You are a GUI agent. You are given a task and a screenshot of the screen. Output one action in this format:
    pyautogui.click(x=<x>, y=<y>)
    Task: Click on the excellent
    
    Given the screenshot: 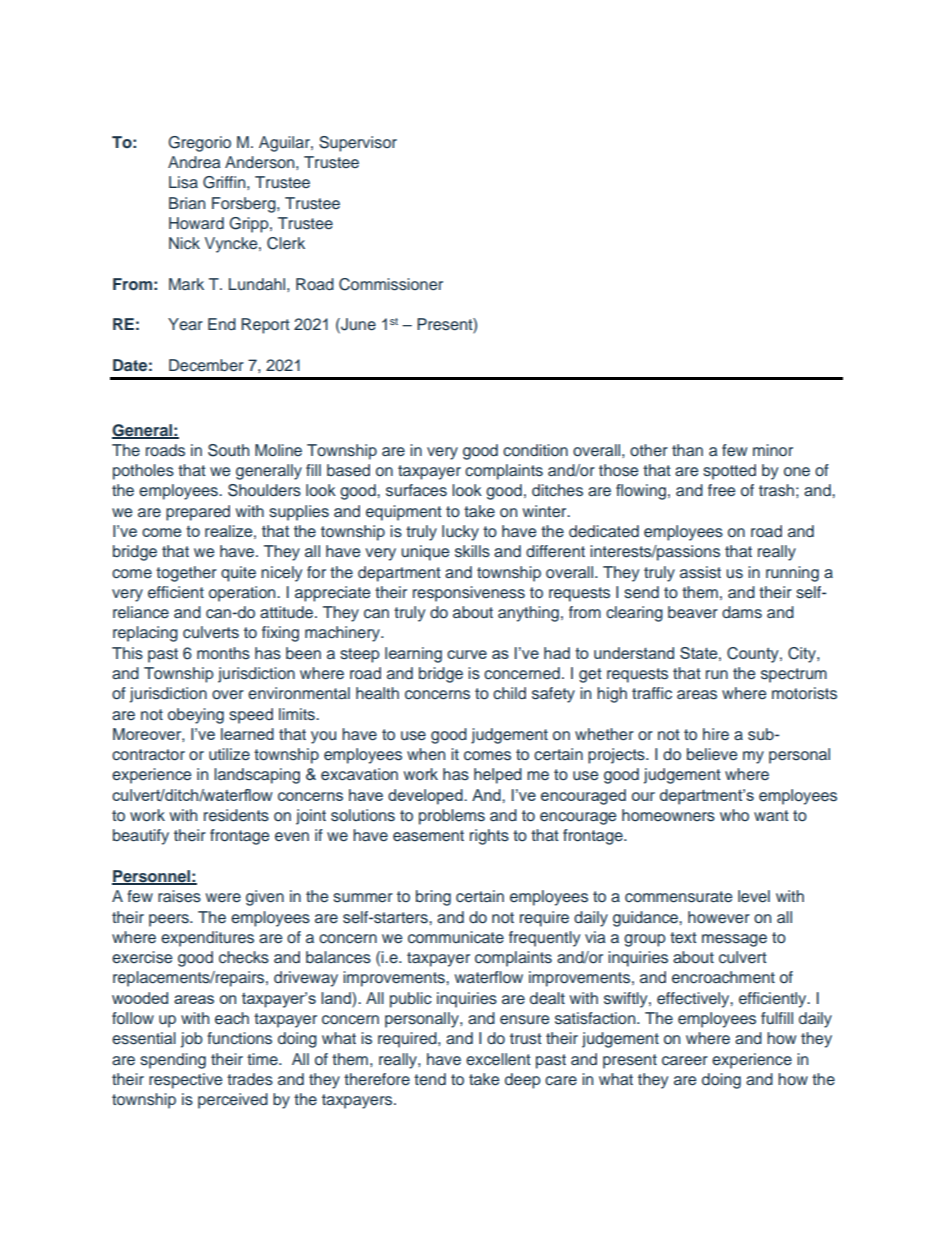 What is the action you would take?
    pyautogui.click(x=498, y=1059)
